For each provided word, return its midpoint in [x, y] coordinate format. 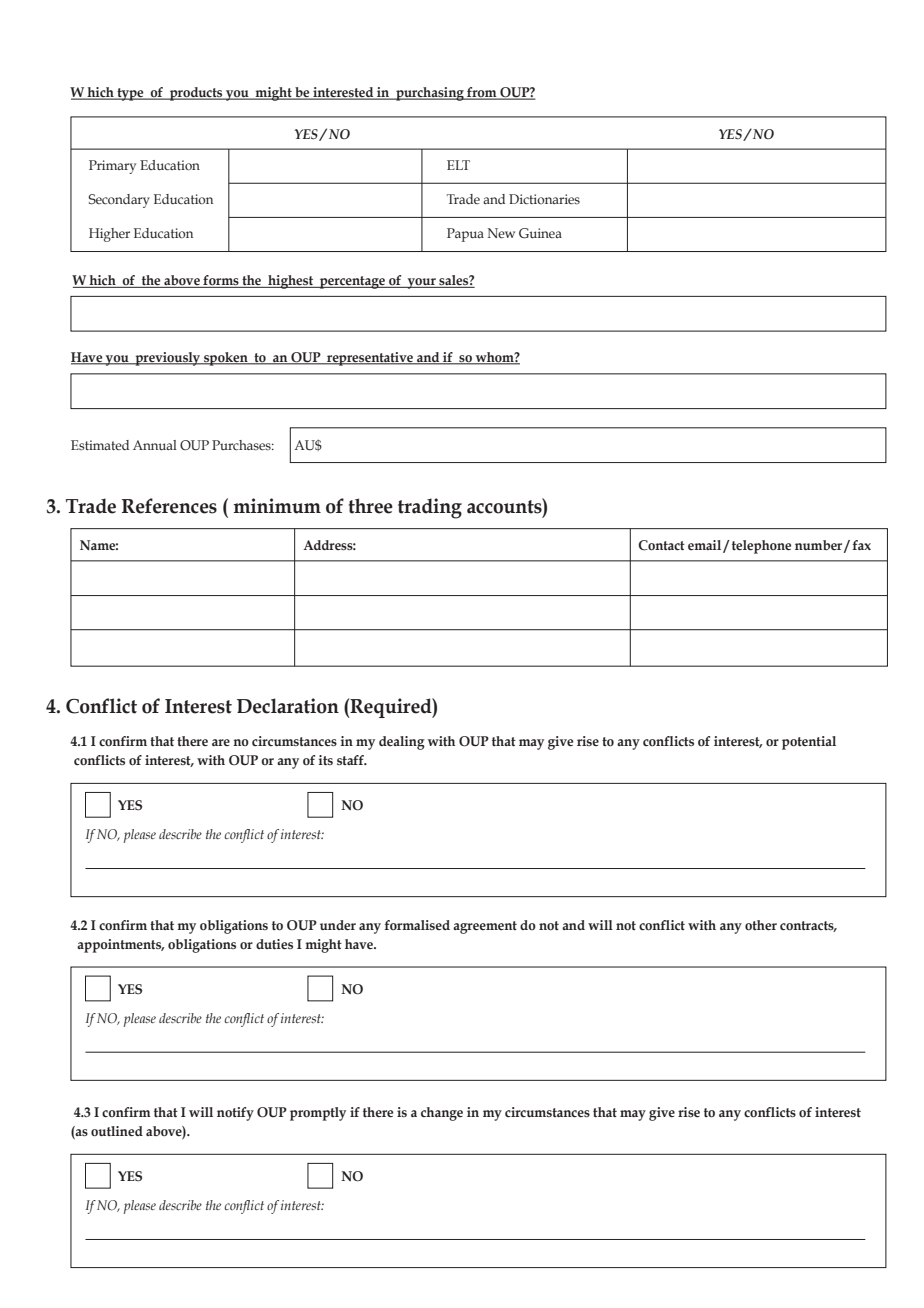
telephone [761, 547]
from [482, 93]
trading [430, 508]
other [761, 925]
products [196, 94]
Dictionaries [544, 199]
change [442, 1114]
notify [235, 1114]
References [169, 506]
